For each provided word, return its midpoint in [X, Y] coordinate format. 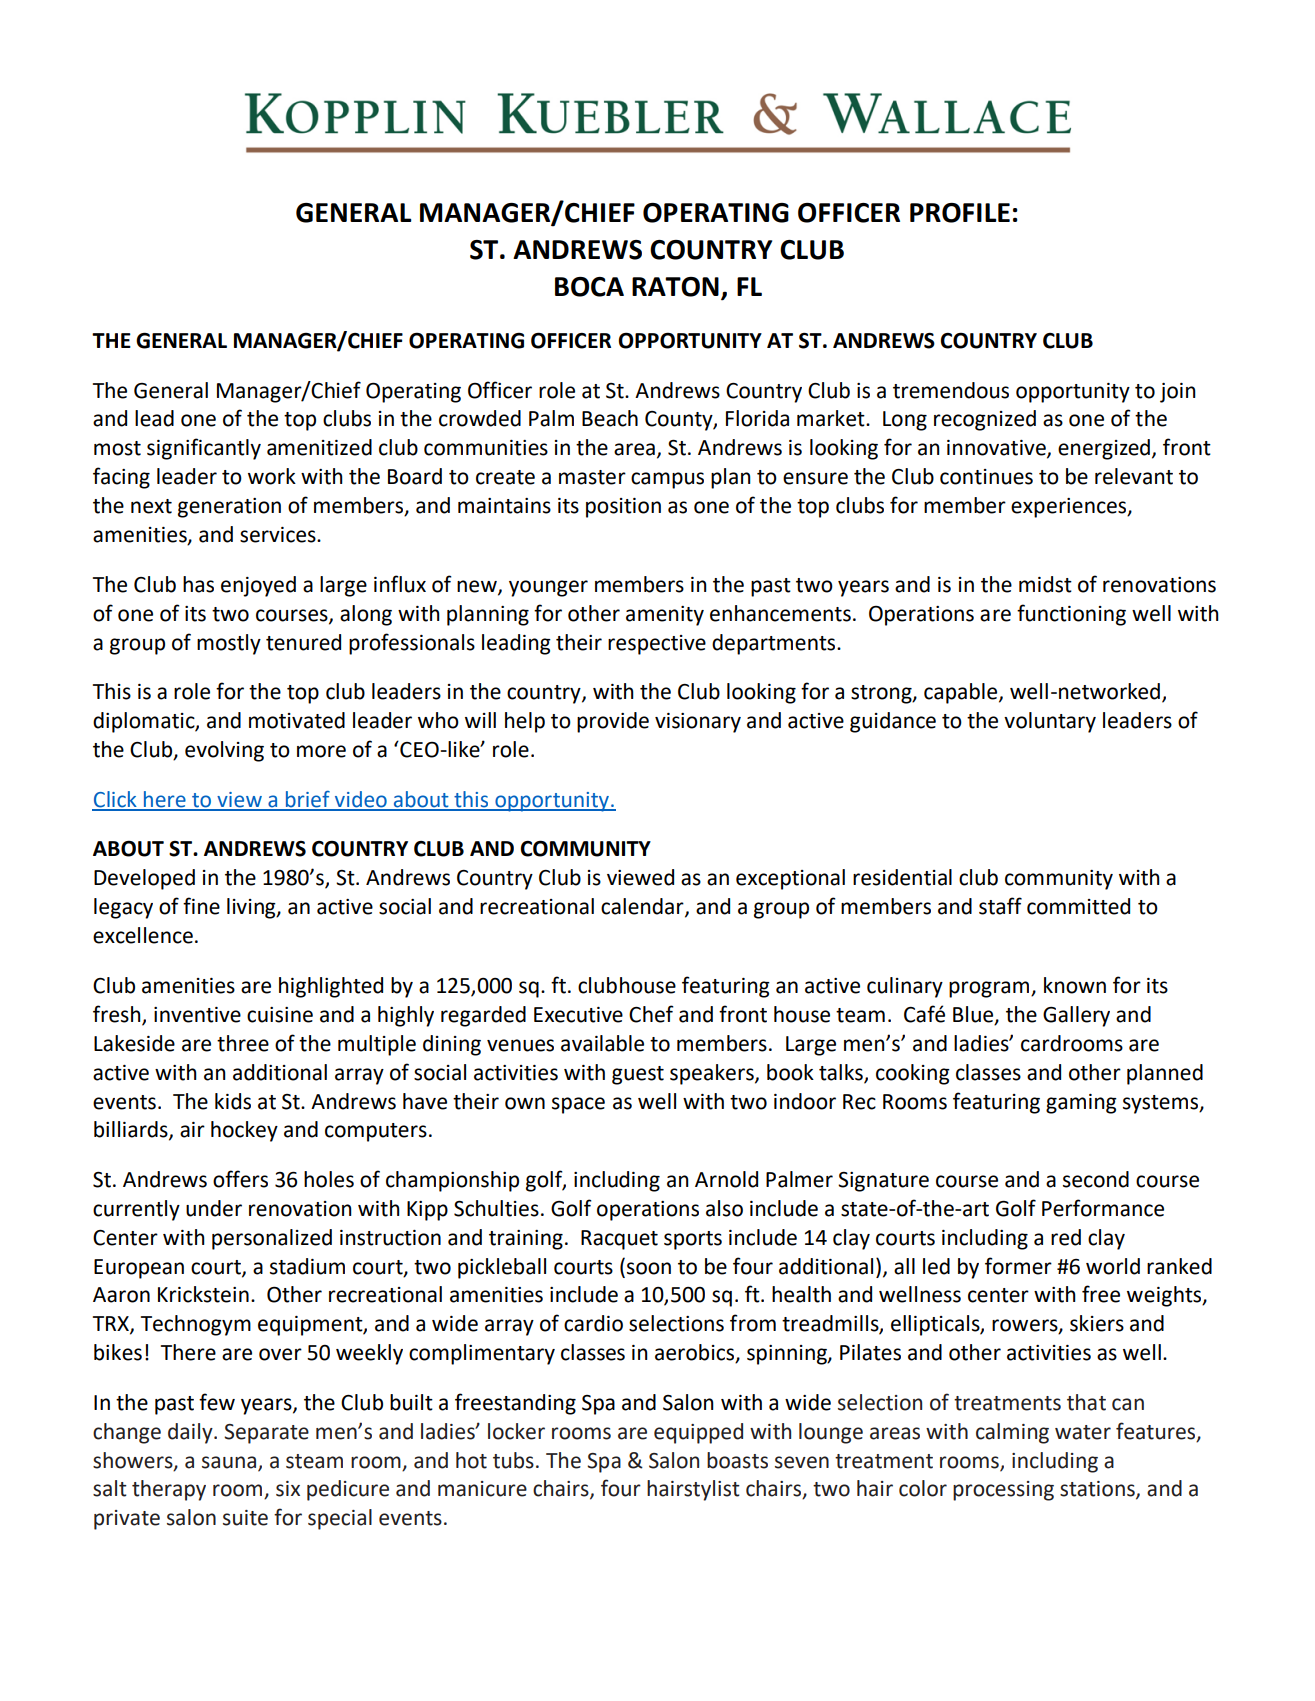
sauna [230, 1463]
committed [1078, 906]
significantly [204, 449]
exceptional [790, 879]
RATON [675, 287]
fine [201, 906]
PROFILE [960, 213]
